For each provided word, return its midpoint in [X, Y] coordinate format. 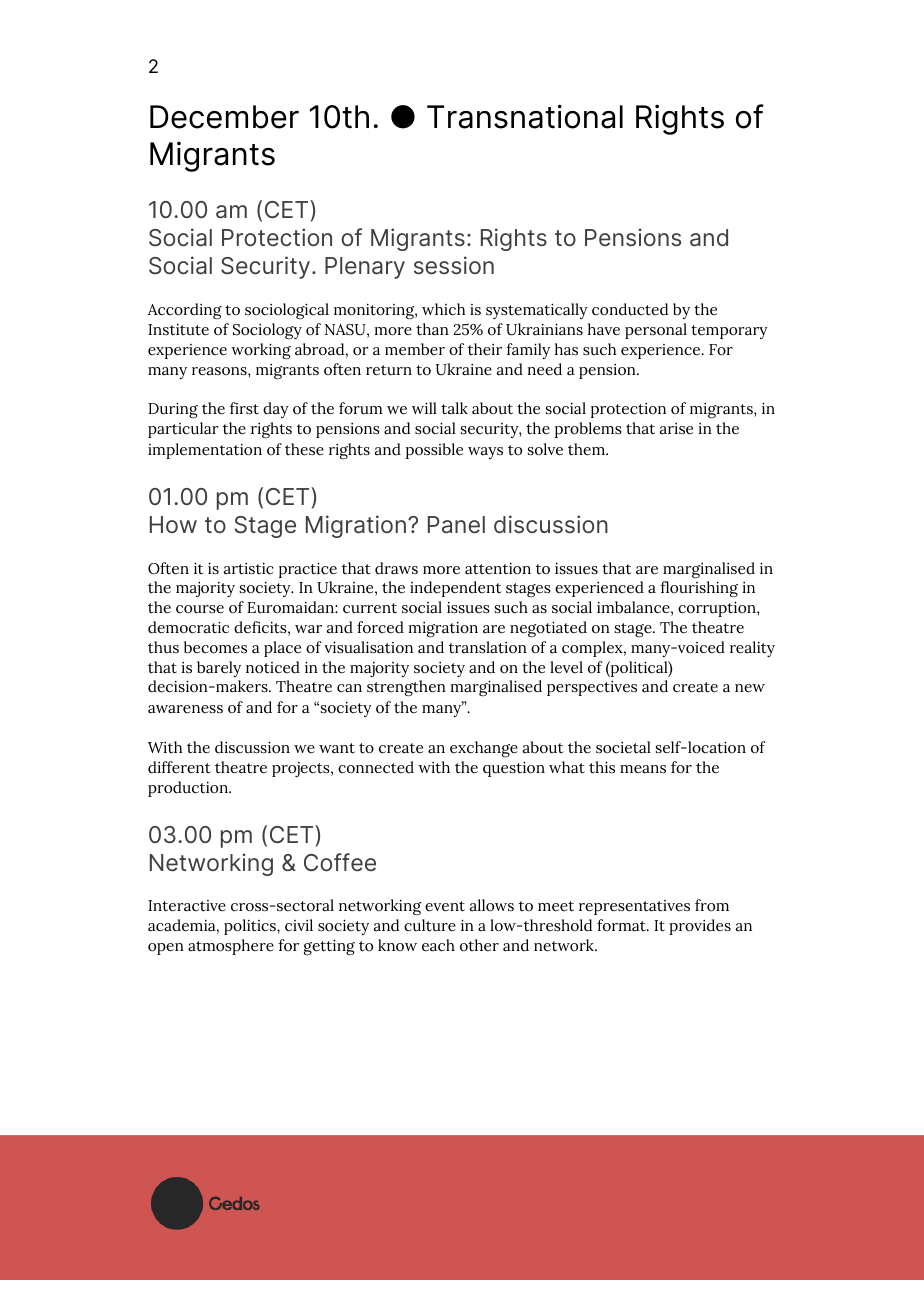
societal [623, 747]
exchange [484, 749]
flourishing [699, 589]
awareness [185, 709]
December [224, 117]
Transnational [525, 116]
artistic [249, 568]
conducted [630, 309]
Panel [456, 525]
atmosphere [231, 947]
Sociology [267, 331]
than [432, 329]
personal [656, 331]
